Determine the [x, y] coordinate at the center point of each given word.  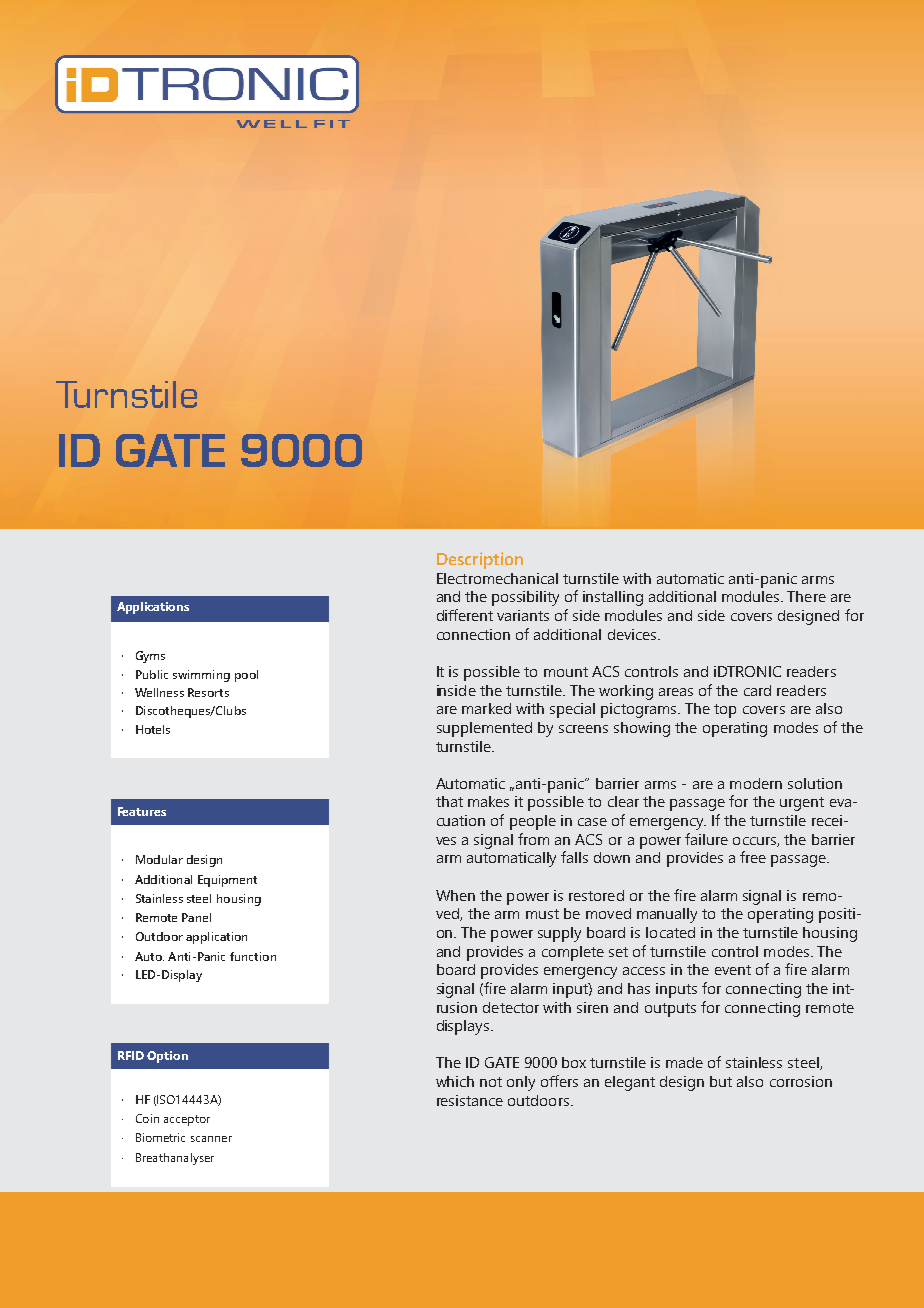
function [253, 956]
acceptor [187, 1120]
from [533, 839]
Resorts [208, 692]
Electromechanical [497, 578]
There [806, 596]
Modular [159, 859]
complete [573, 953]
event [733, 970]
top [725, 711]
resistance [470, 1100]
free [753, 857]
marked [486, 708]
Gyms [150, 657]
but [721, 1081]
